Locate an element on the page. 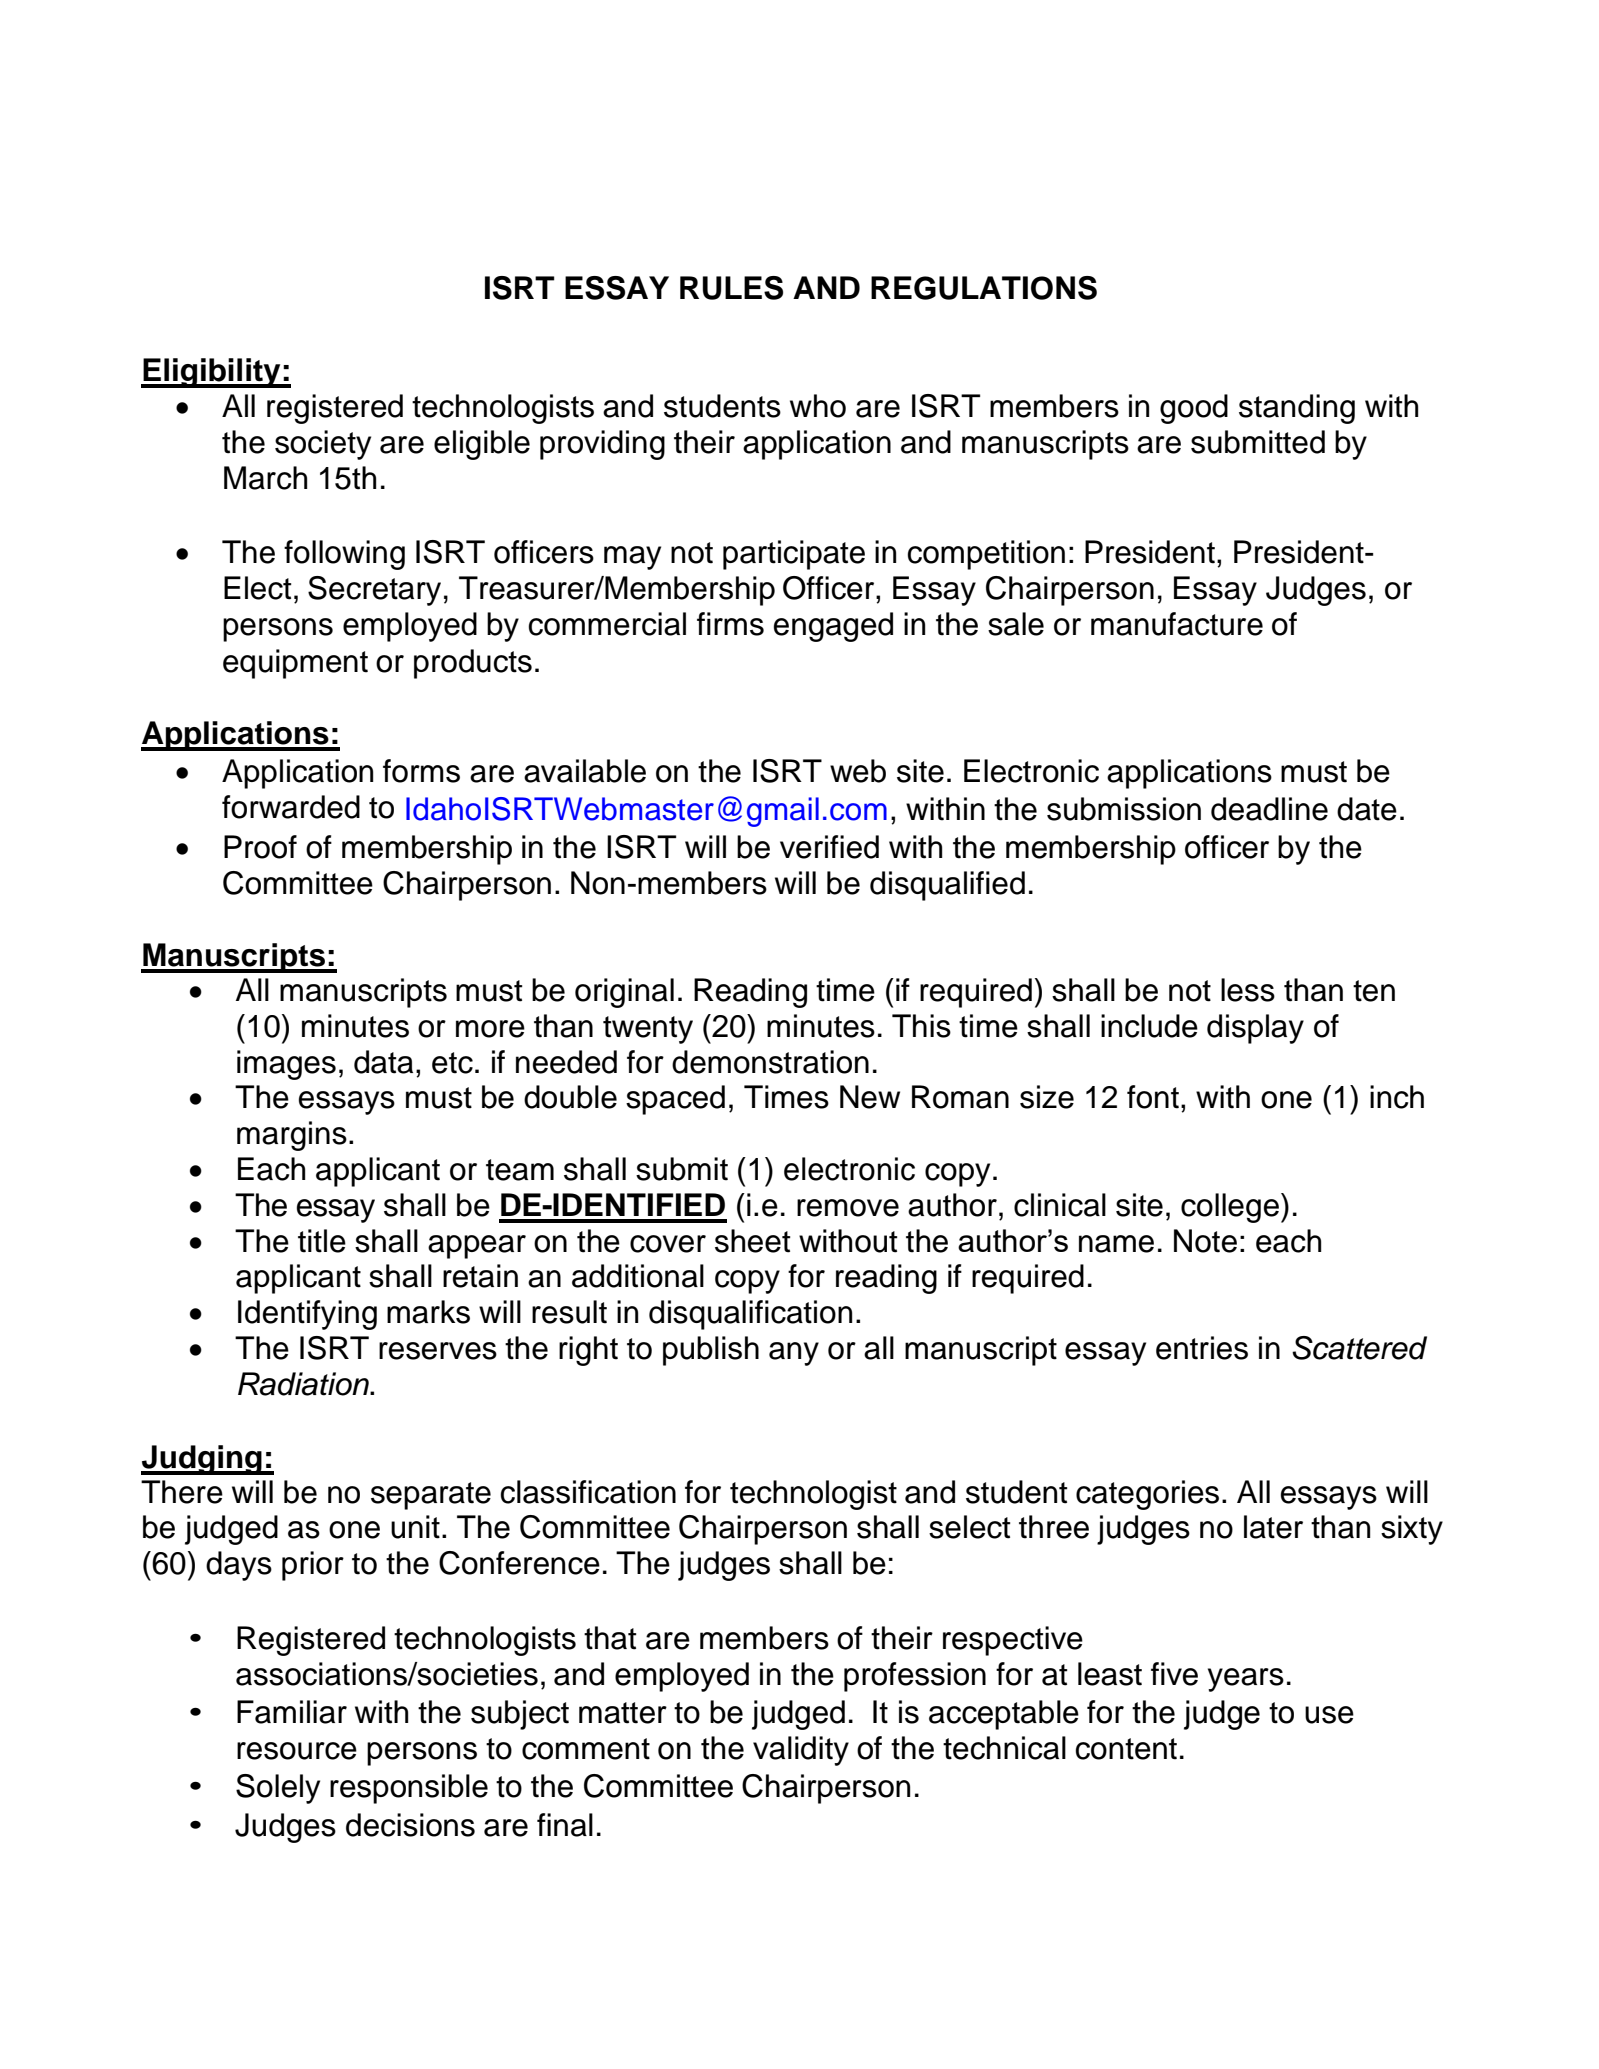 The height and width of the document is (2069, 1599). disqualification is located at coordinates (750, 1315).
